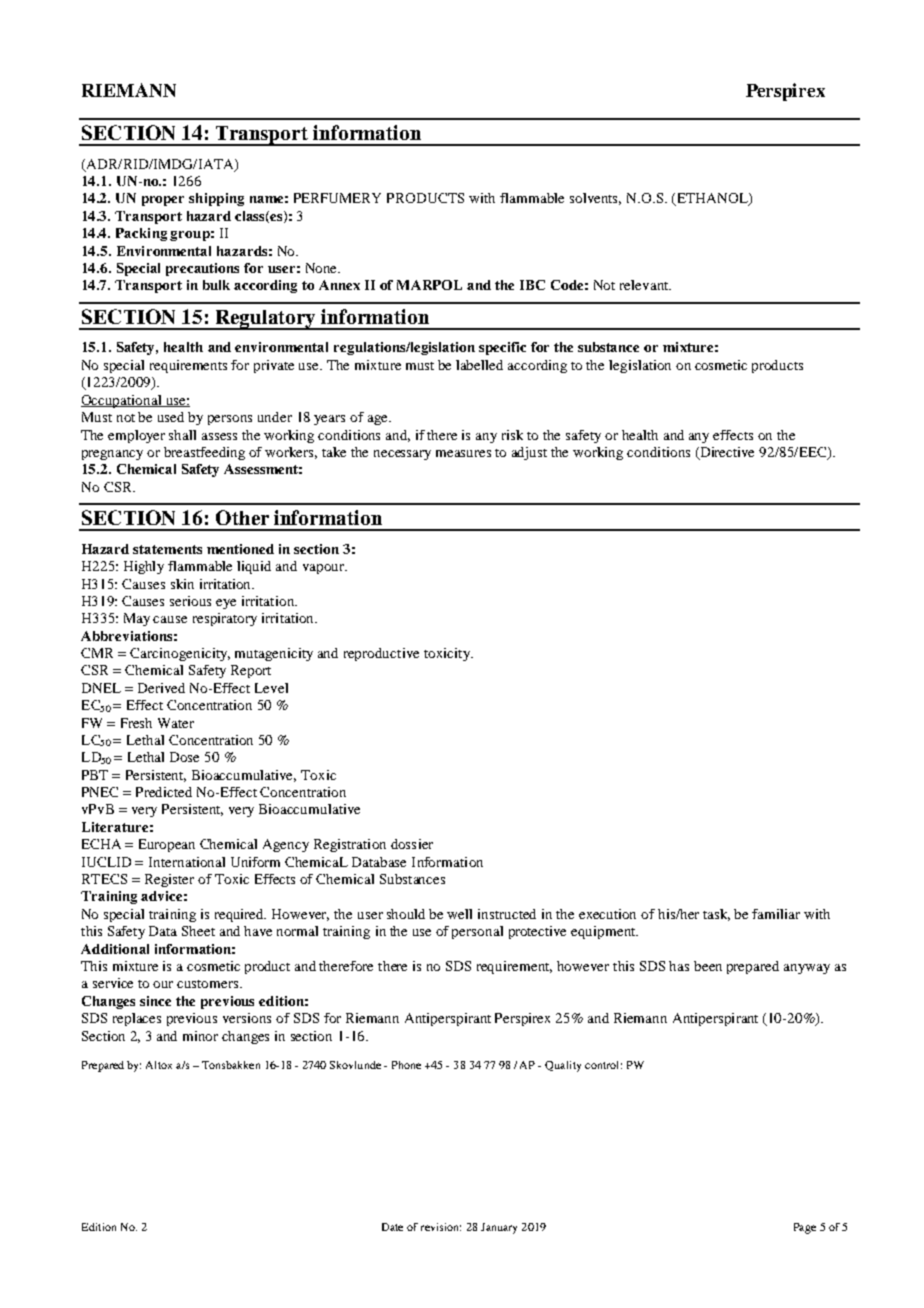 Image resolution: width=924 pixels, height=1308 pixels. What do you see at coordinates (141, 234) in the screenshot?
I see `Packing` at bounding box center [141, 234].
